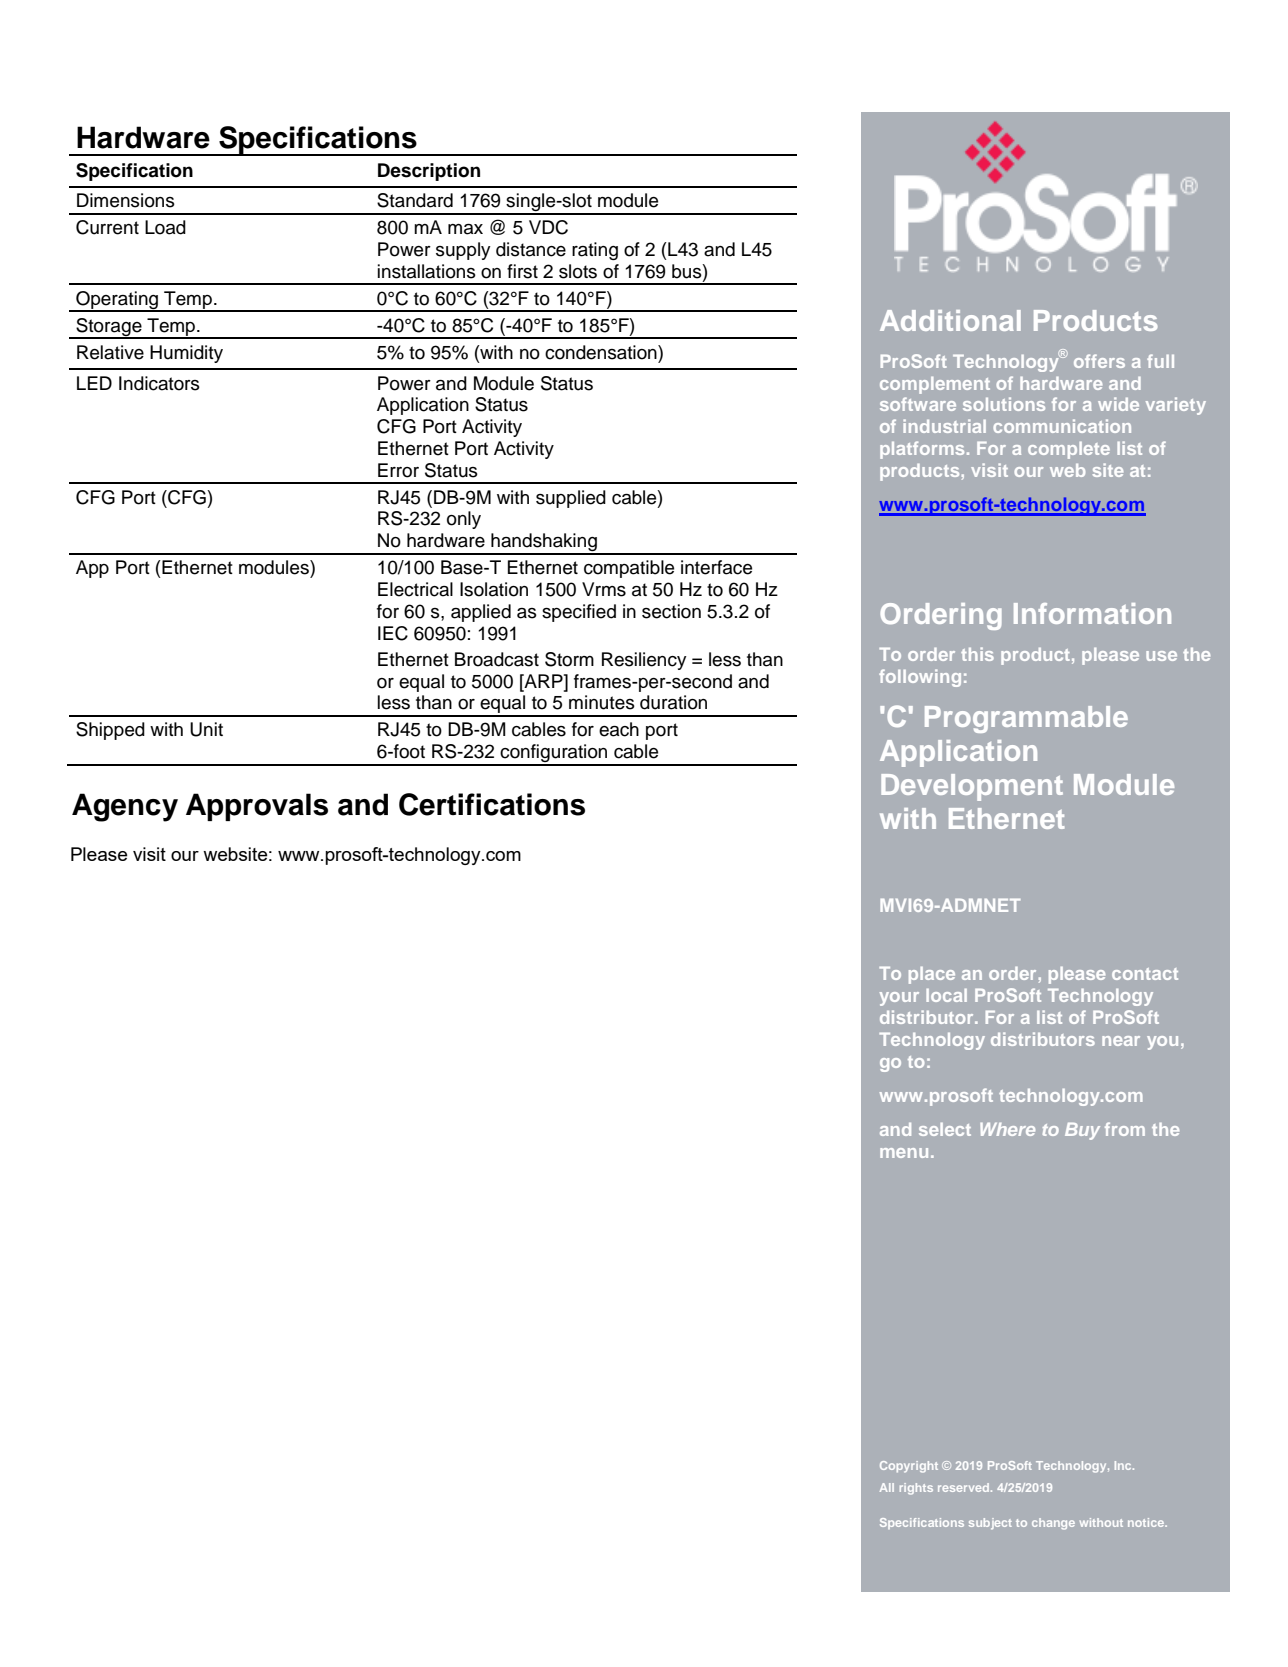  I want to click on Load, so click(165, 227).
